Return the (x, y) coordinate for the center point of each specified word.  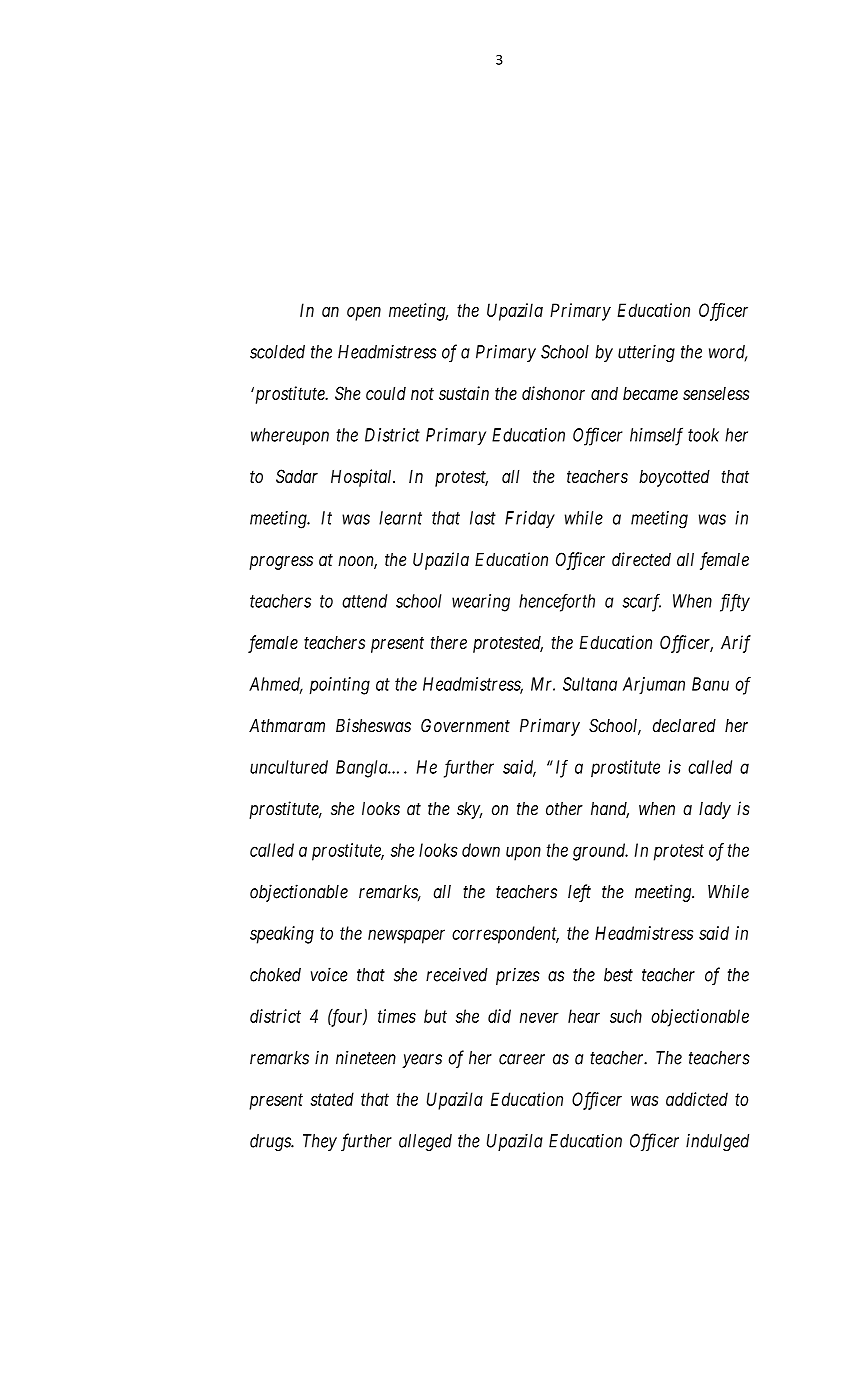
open (364, 313)
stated (332, 1099)
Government (465, 725)
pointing (340, 686)
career (522, 1059)
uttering (646, 353)
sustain (464, 393)
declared (684, 726)
